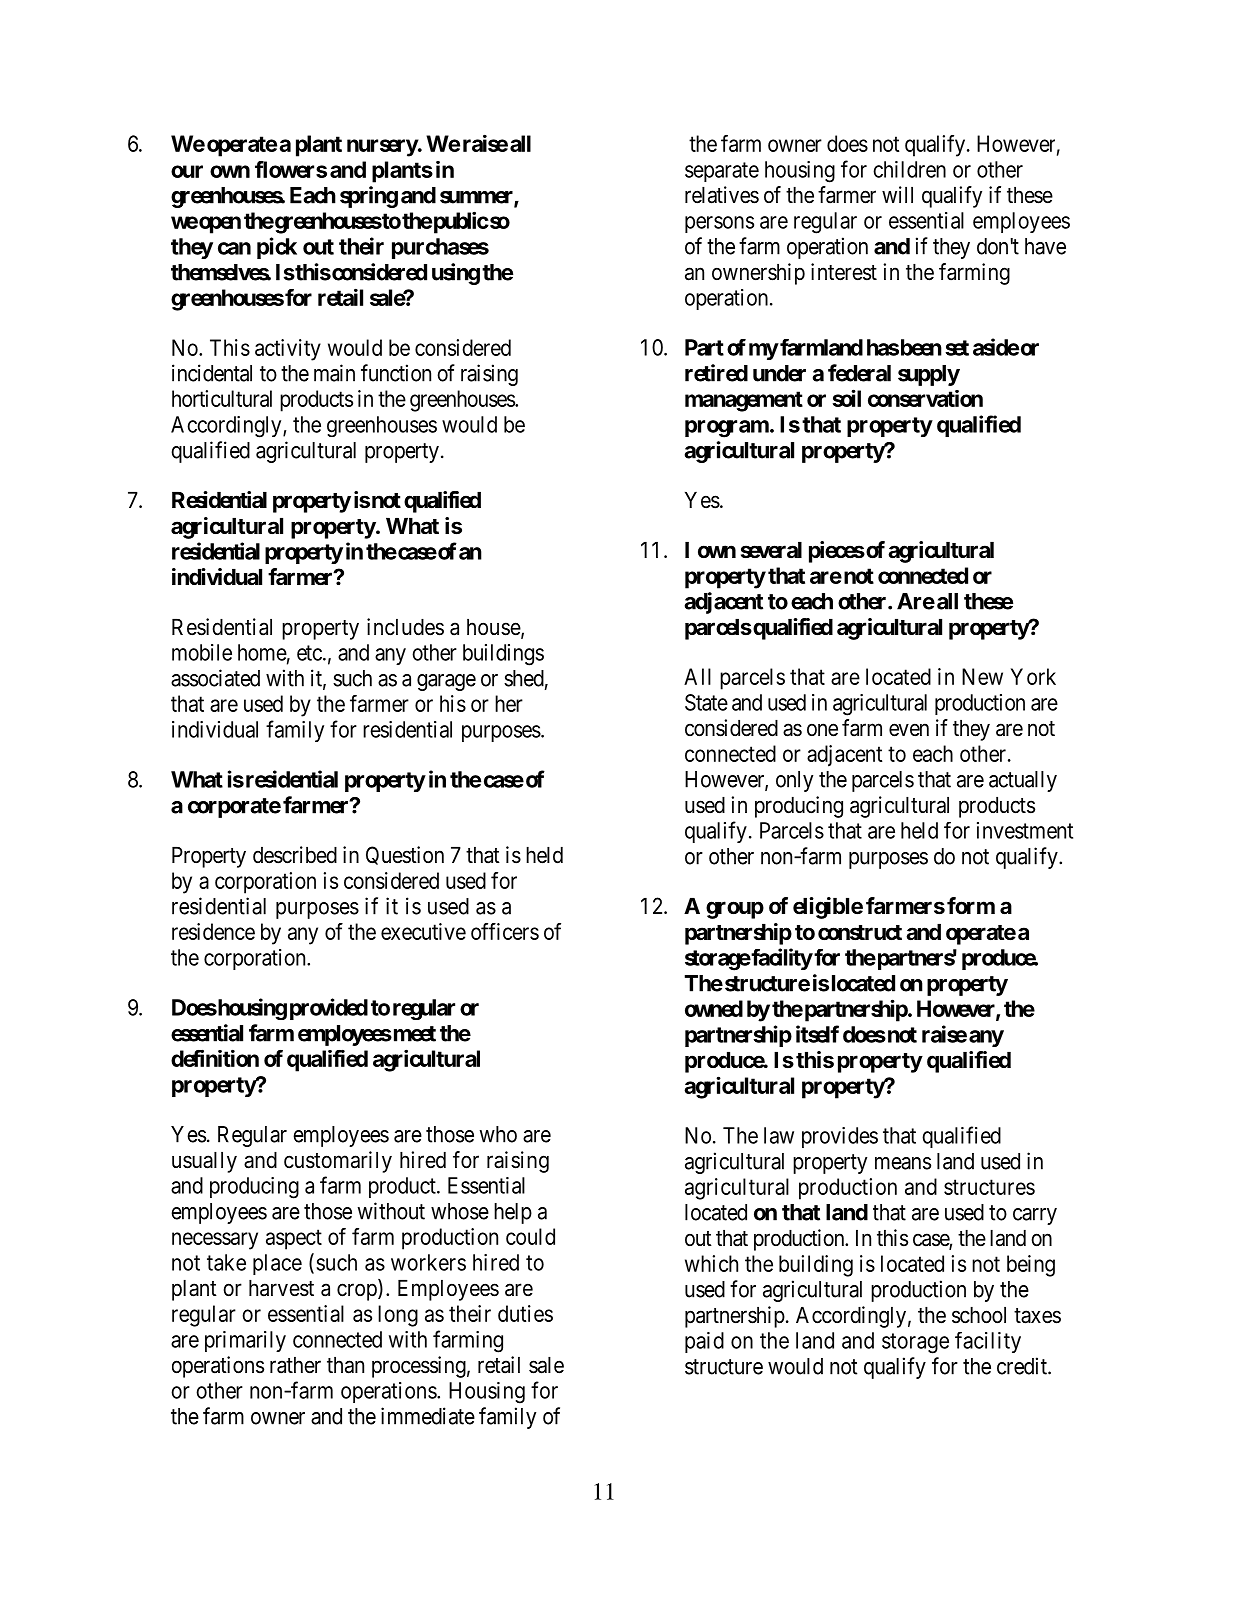 This screenshot has height=1605, width=1240. Describe the element at coordinates (277, 248) in the screenshot. I see `pick` at that location.
